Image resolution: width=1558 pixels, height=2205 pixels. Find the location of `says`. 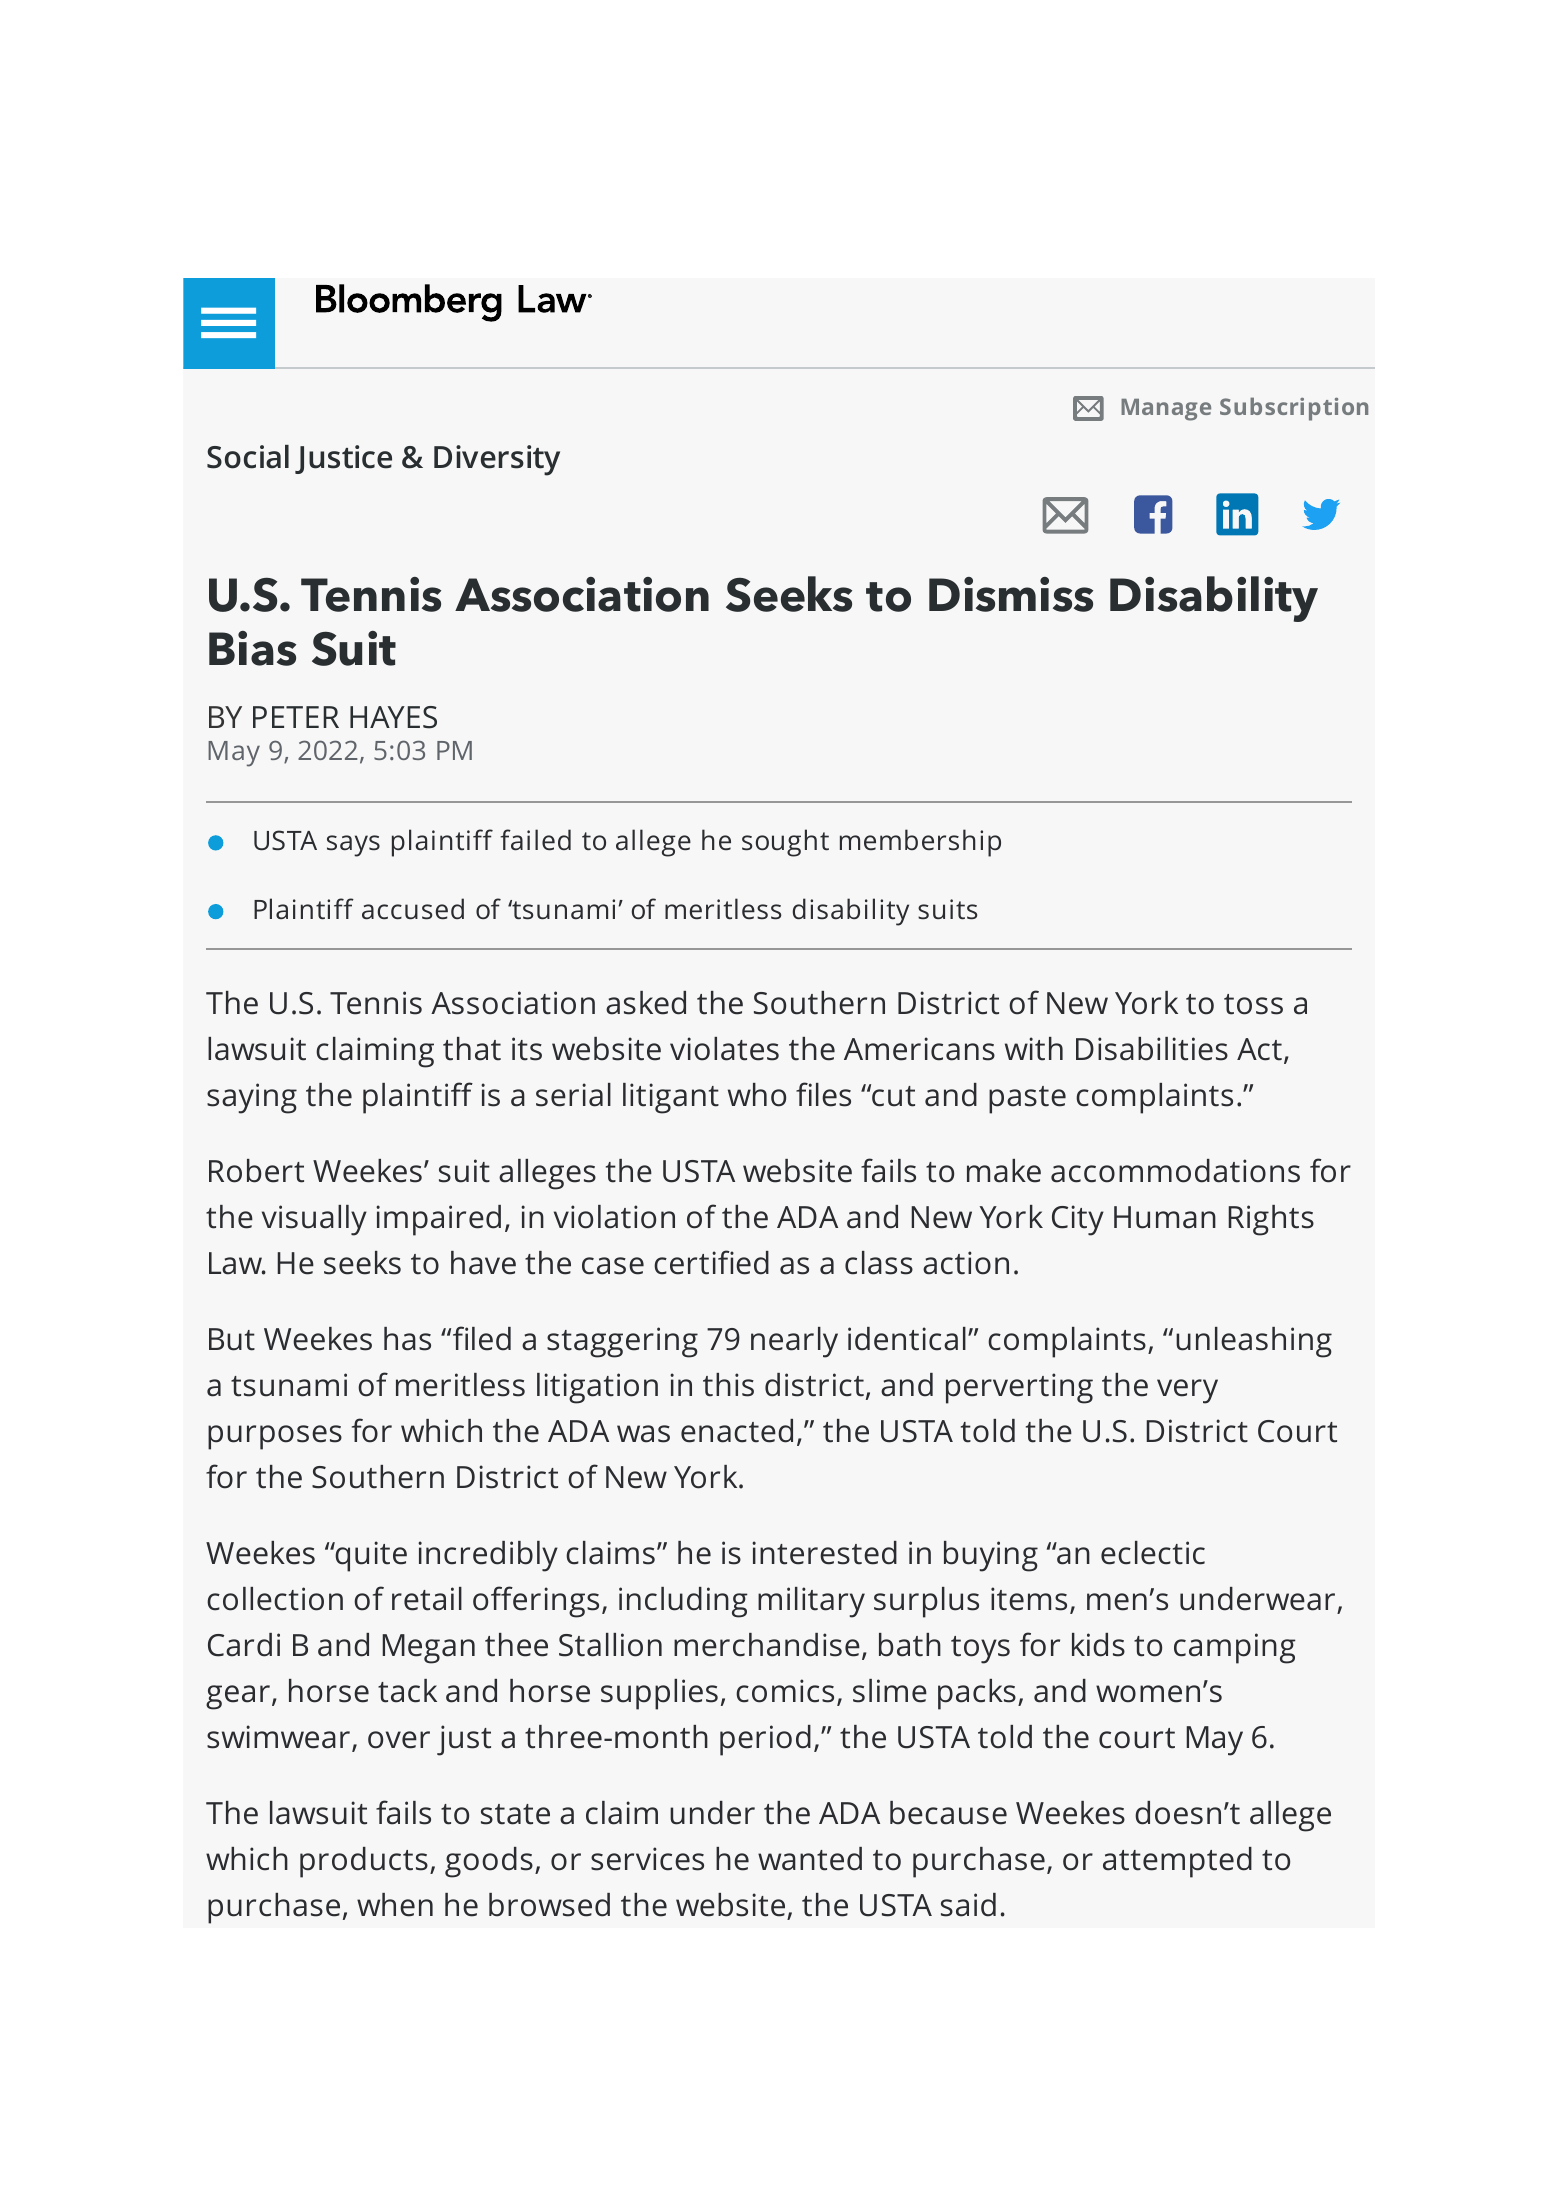

says is located at coordinates (353, 846).
